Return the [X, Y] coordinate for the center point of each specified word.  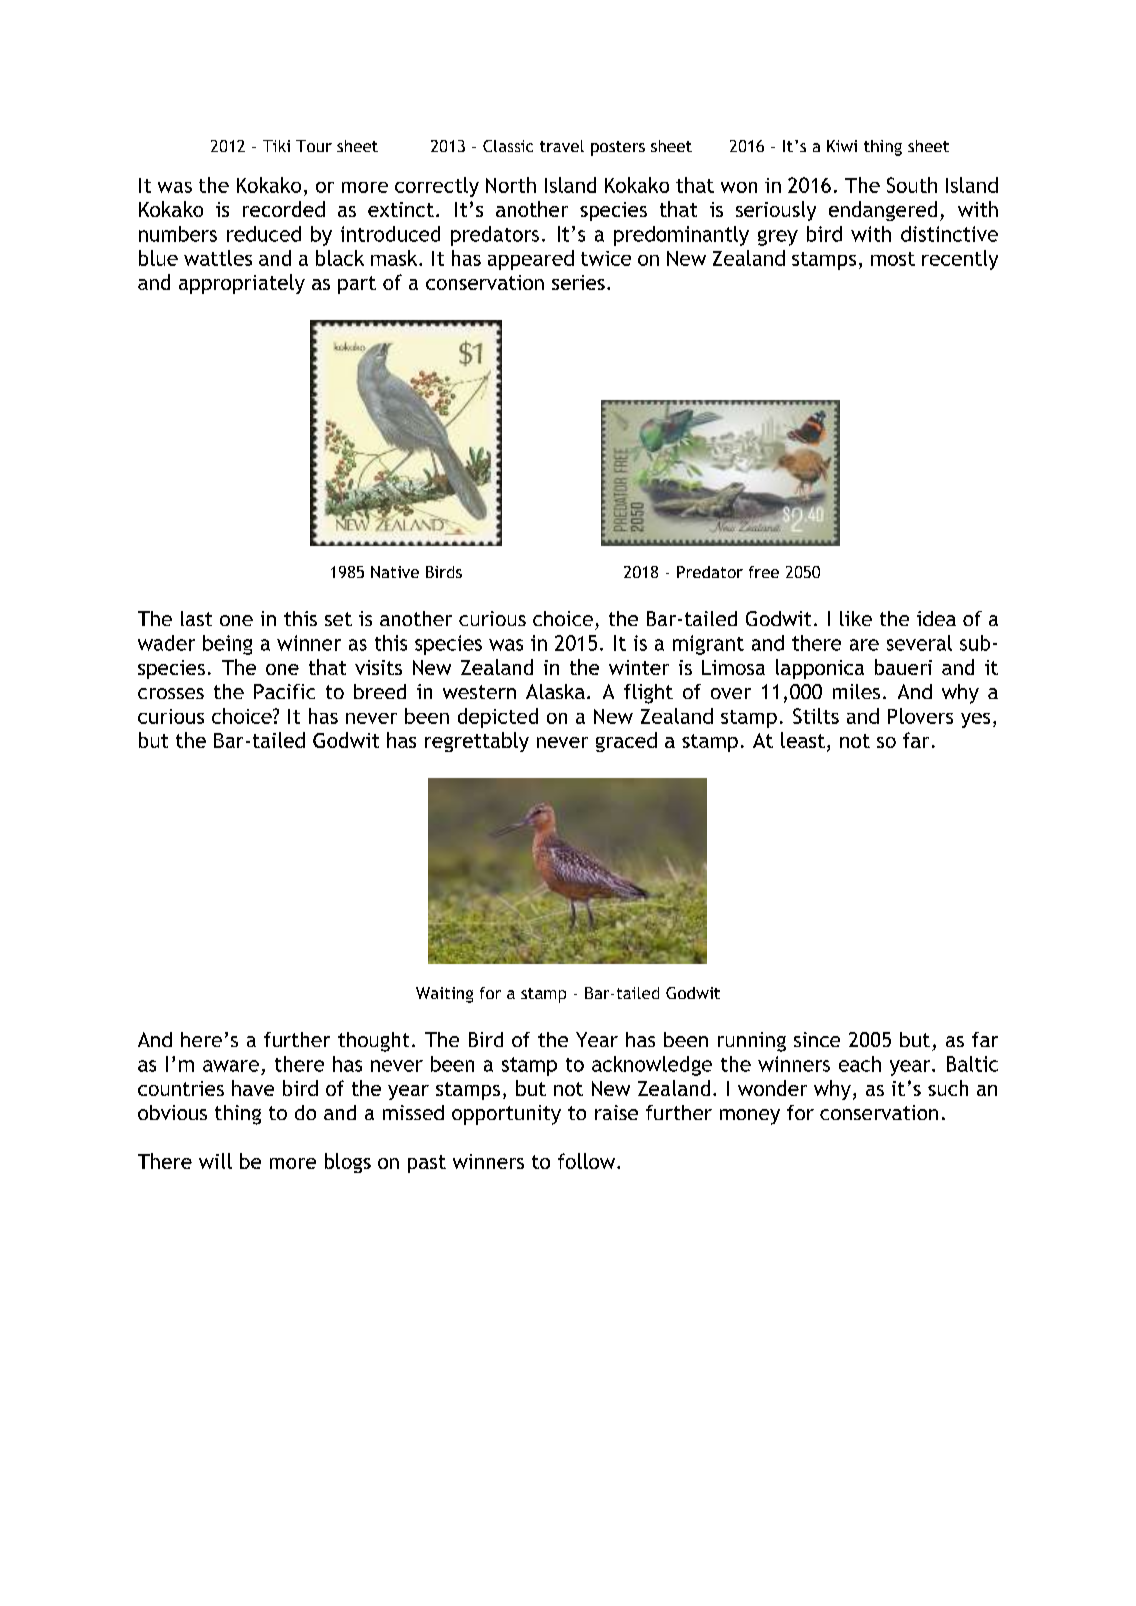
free [764, 572]
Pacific [284, 691]
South [912, 185]
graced [626, 742]
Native [395, 572]
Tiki [276, 146]
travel [562, 146]
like [856, 618]
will [215, 1161]
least [803, 740]
